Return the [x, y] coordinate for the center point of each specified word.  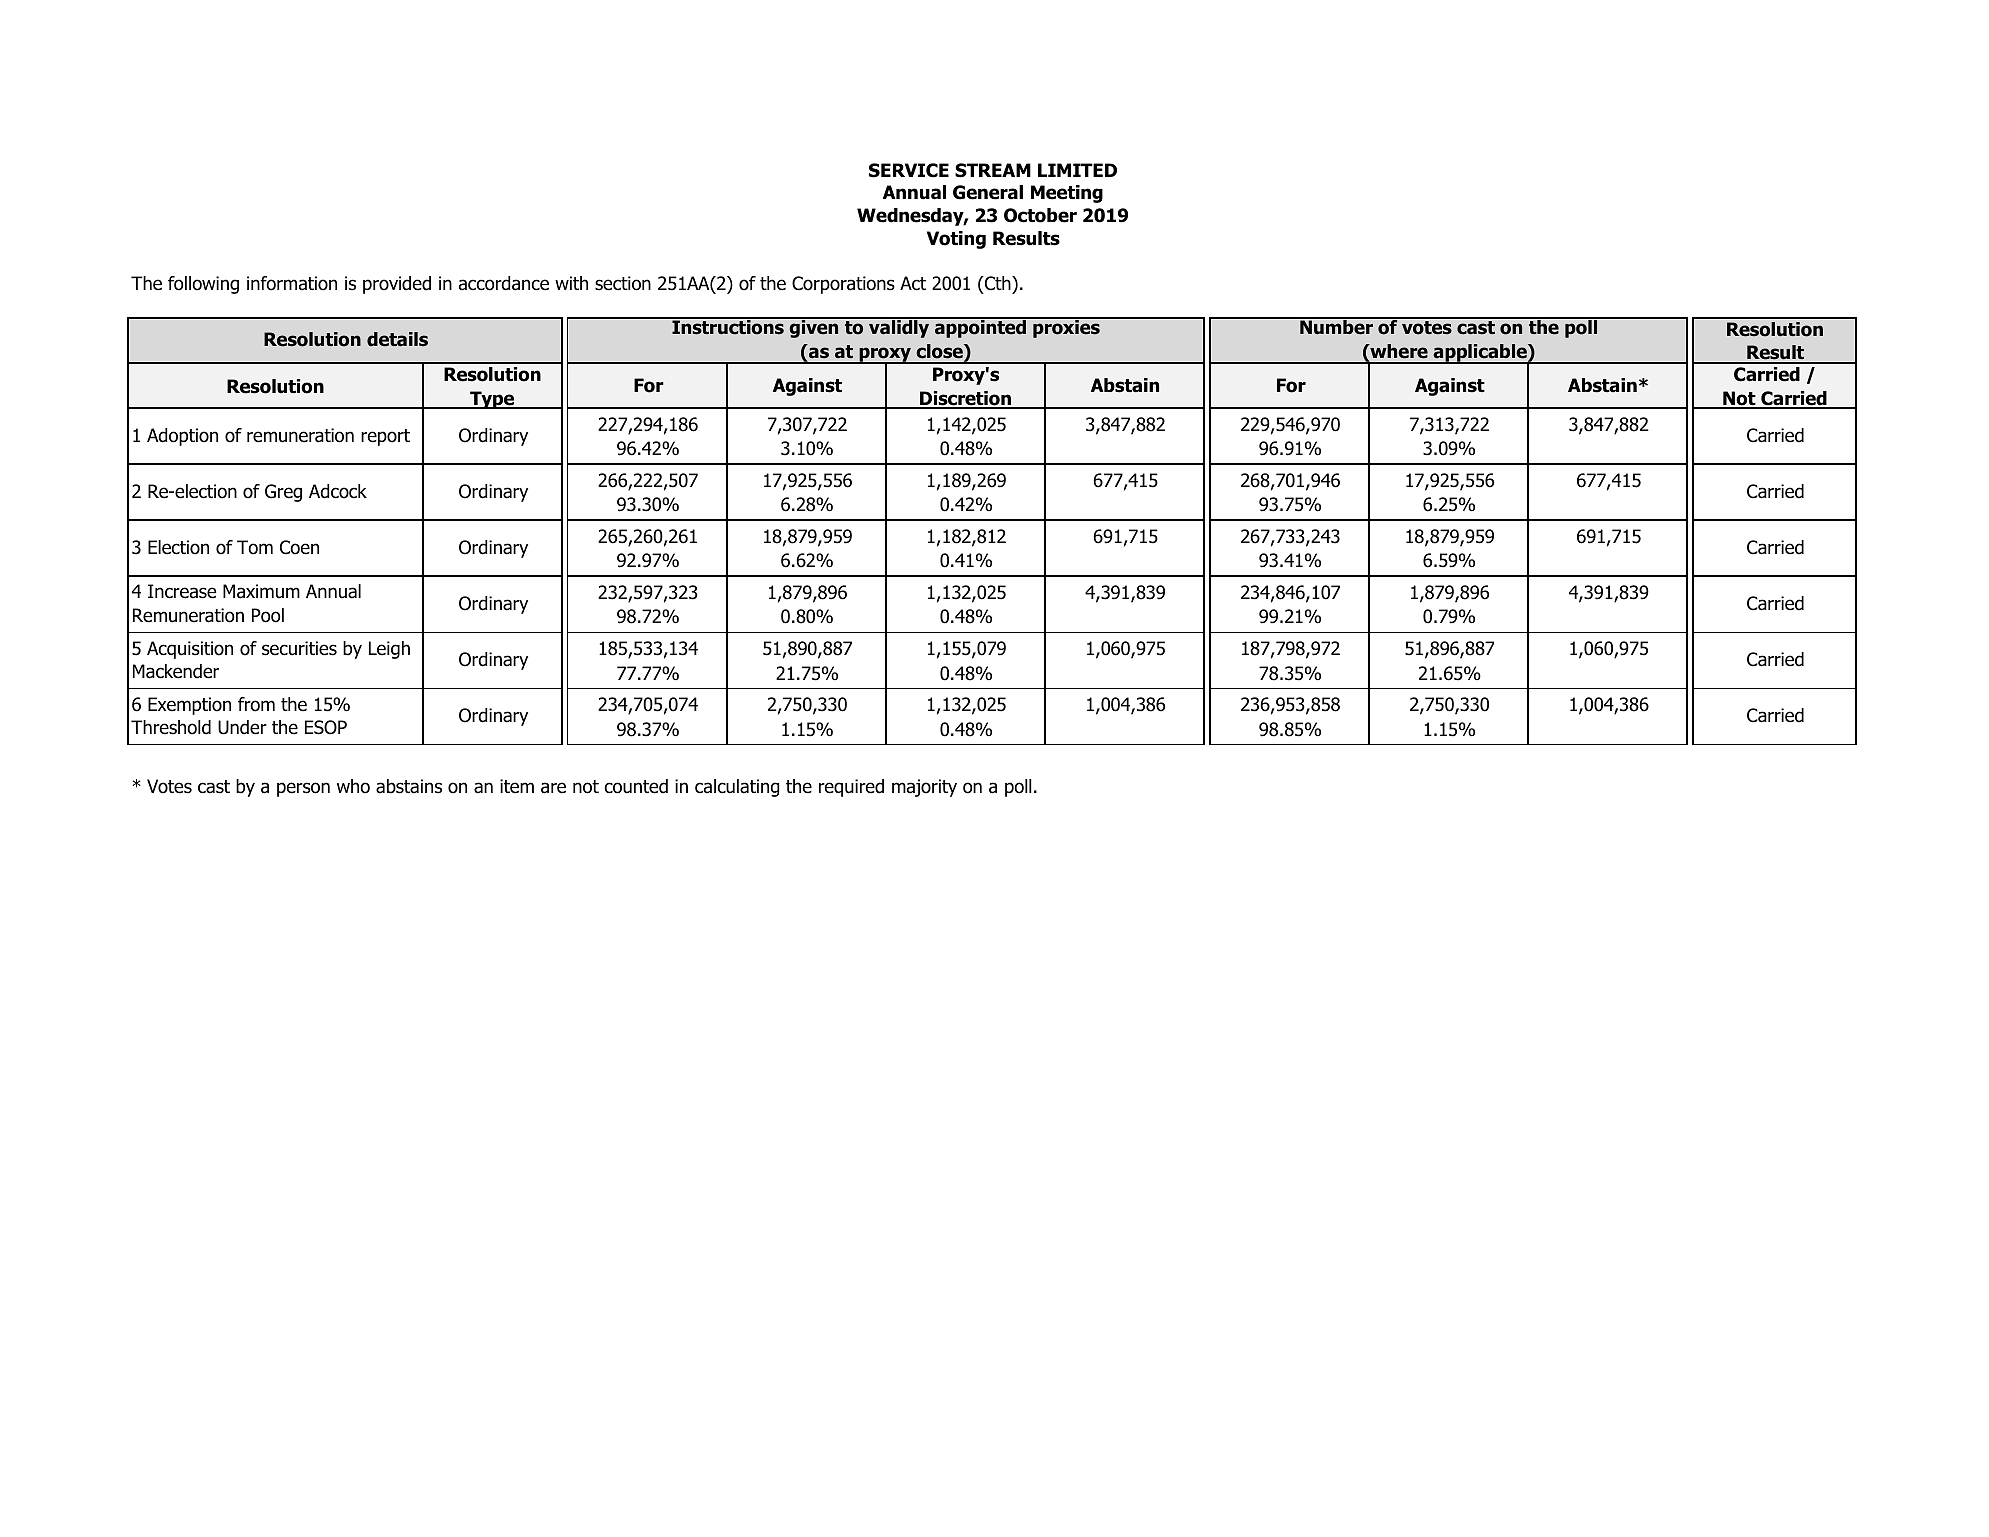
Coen [299, 547]
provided [397, 285]
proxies [1066, 328]
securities [299, 648]
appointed [980, 328]
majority [924, 788]
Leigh [389, 650]
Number [1336, 326]
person [303, 789]
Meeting [1067, 194]
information [292, 283]
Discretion [965, 399]
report [385, 437]
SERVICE [909, 170]
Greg [283, 493]
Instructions [728, 326]
